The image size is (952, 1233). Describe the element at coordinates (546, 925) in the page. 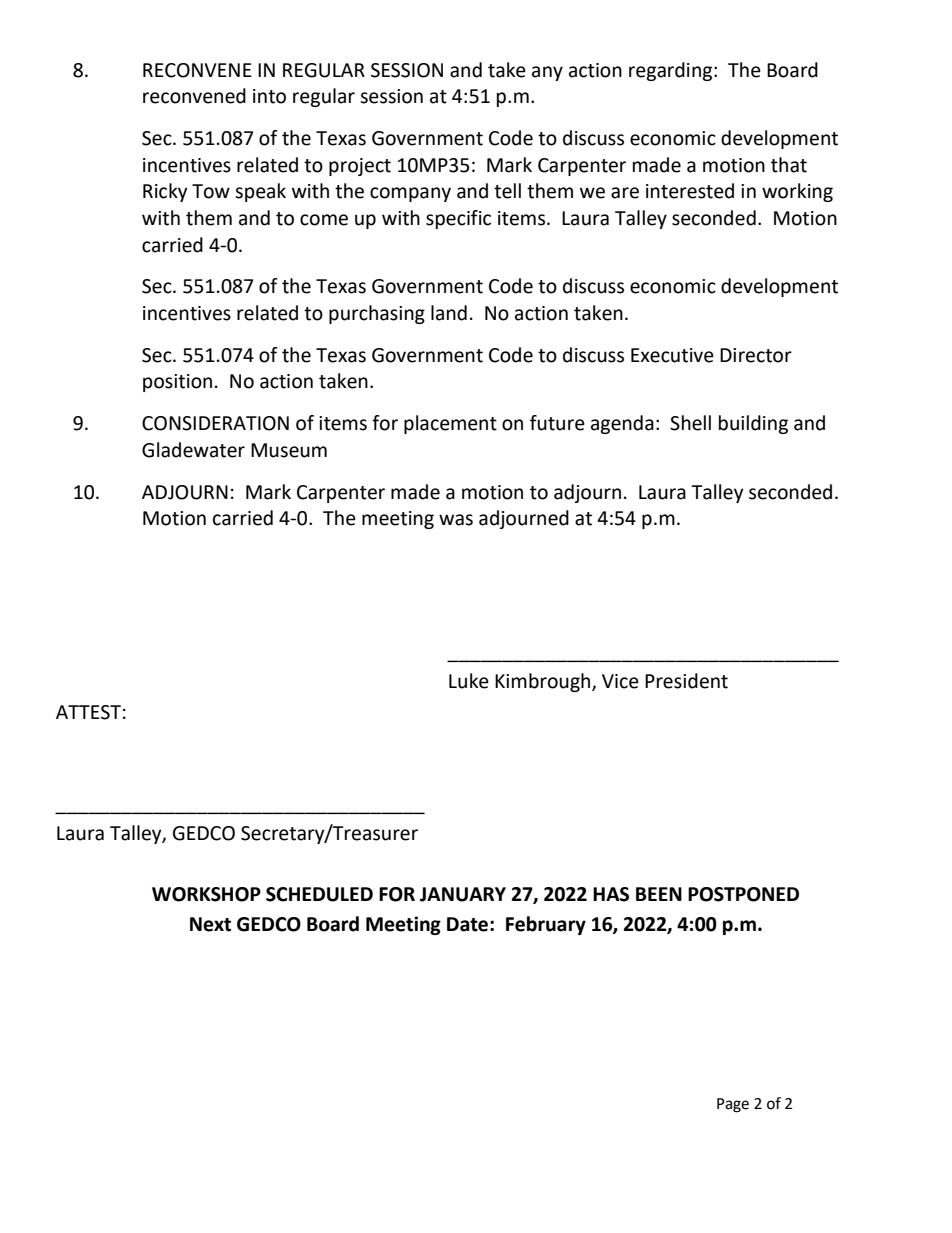

I see `February` at that location.
